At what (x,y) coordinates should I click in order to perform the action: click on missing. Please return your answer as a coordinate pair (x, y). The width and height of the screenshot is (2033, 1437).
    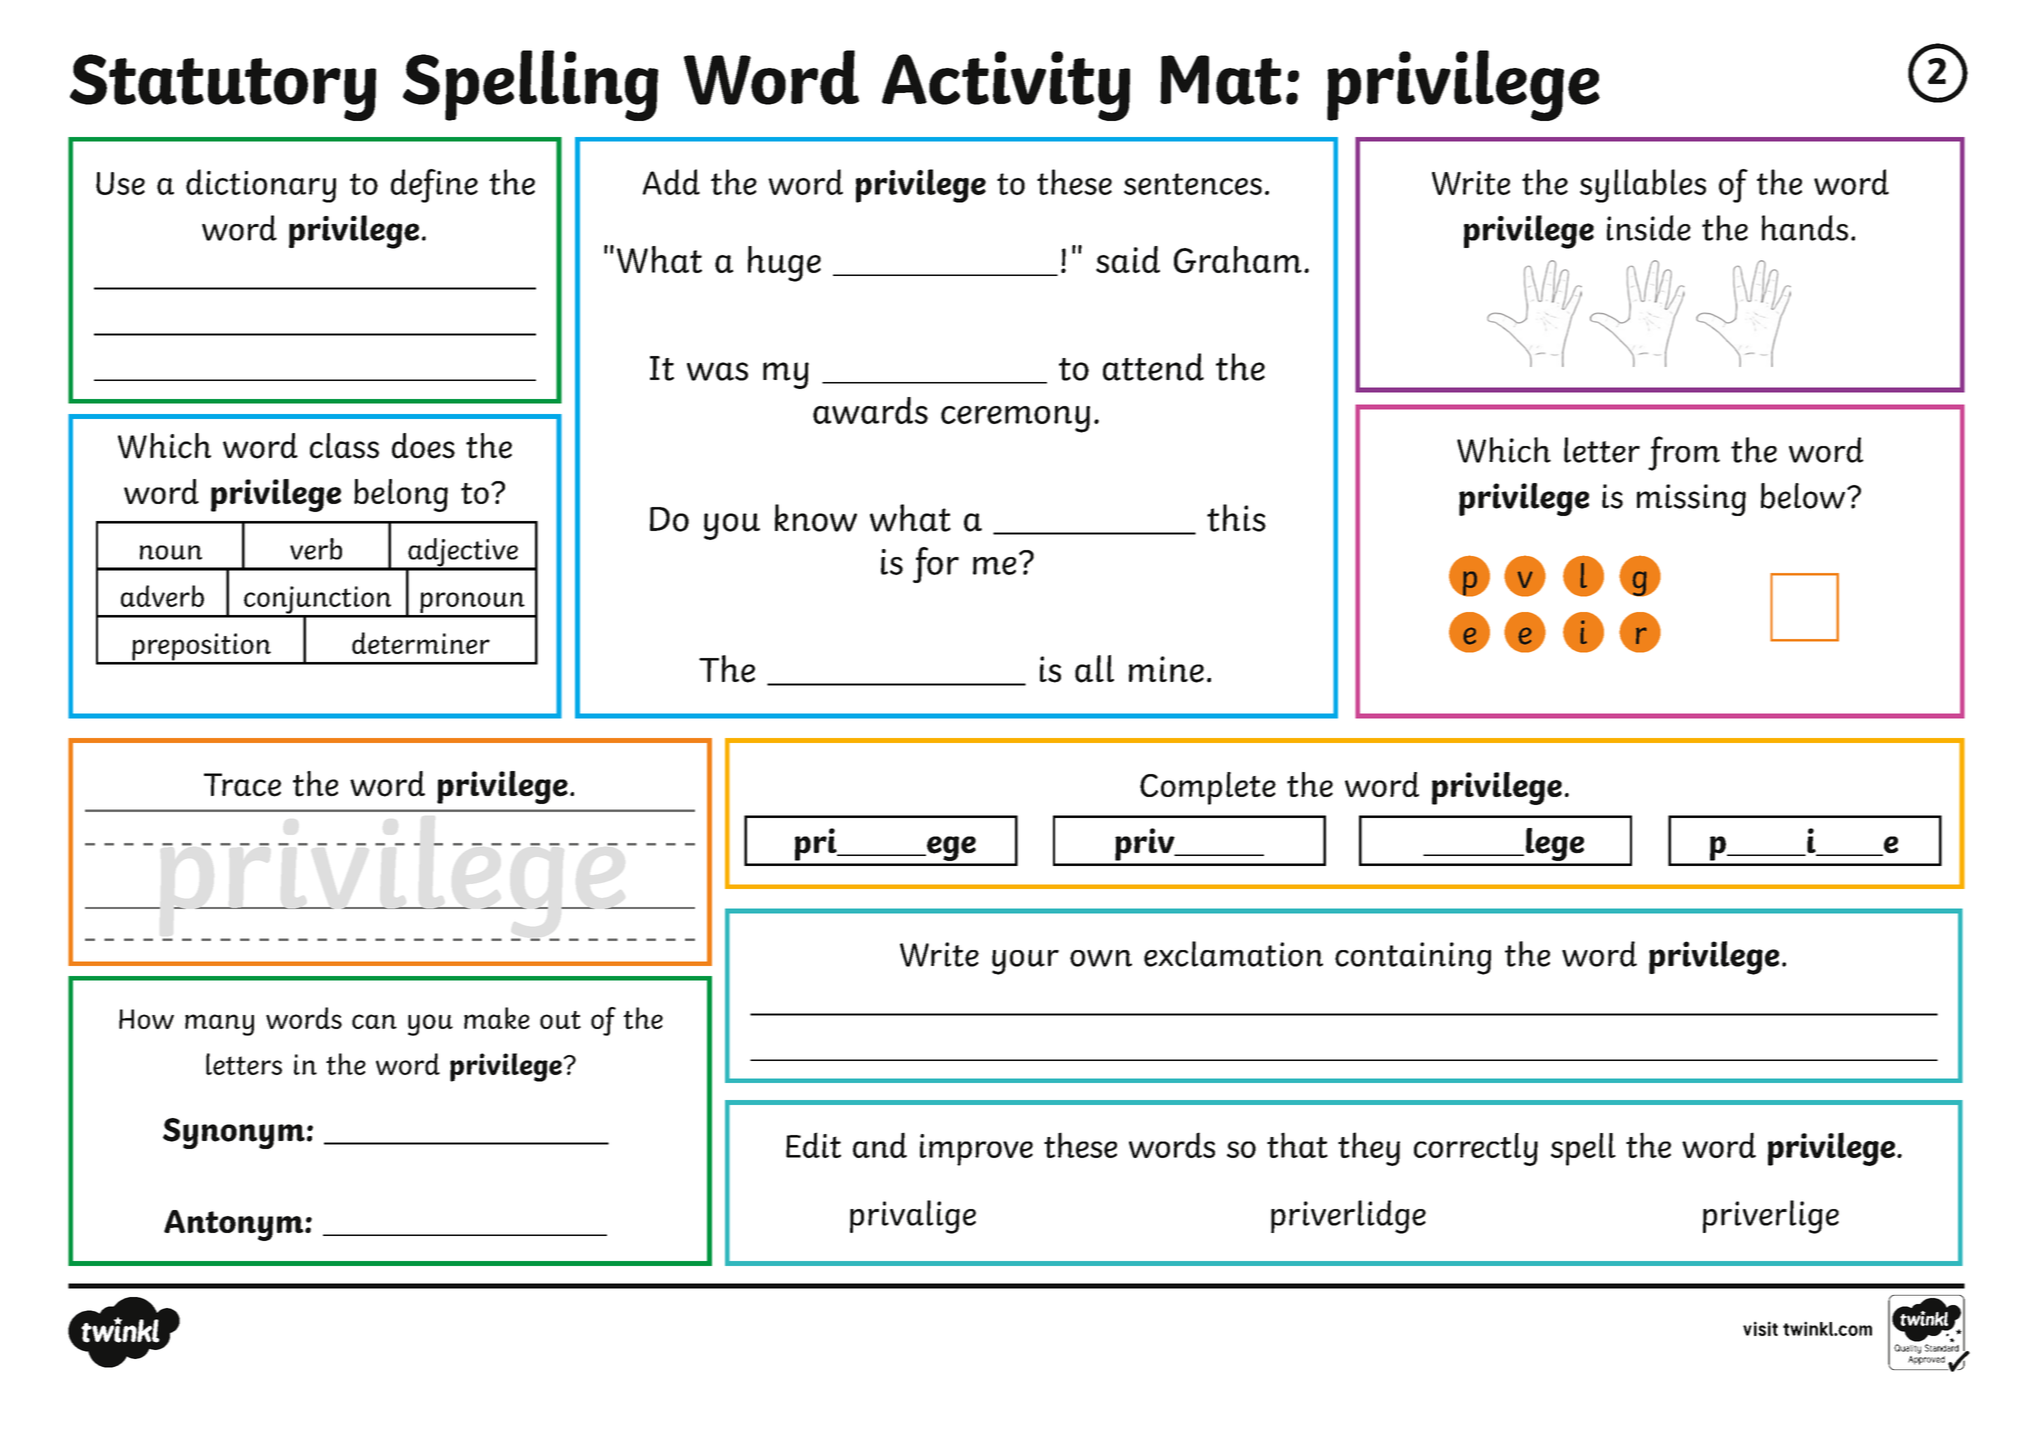
    Looking at the image, I should click on (1691, 500).
